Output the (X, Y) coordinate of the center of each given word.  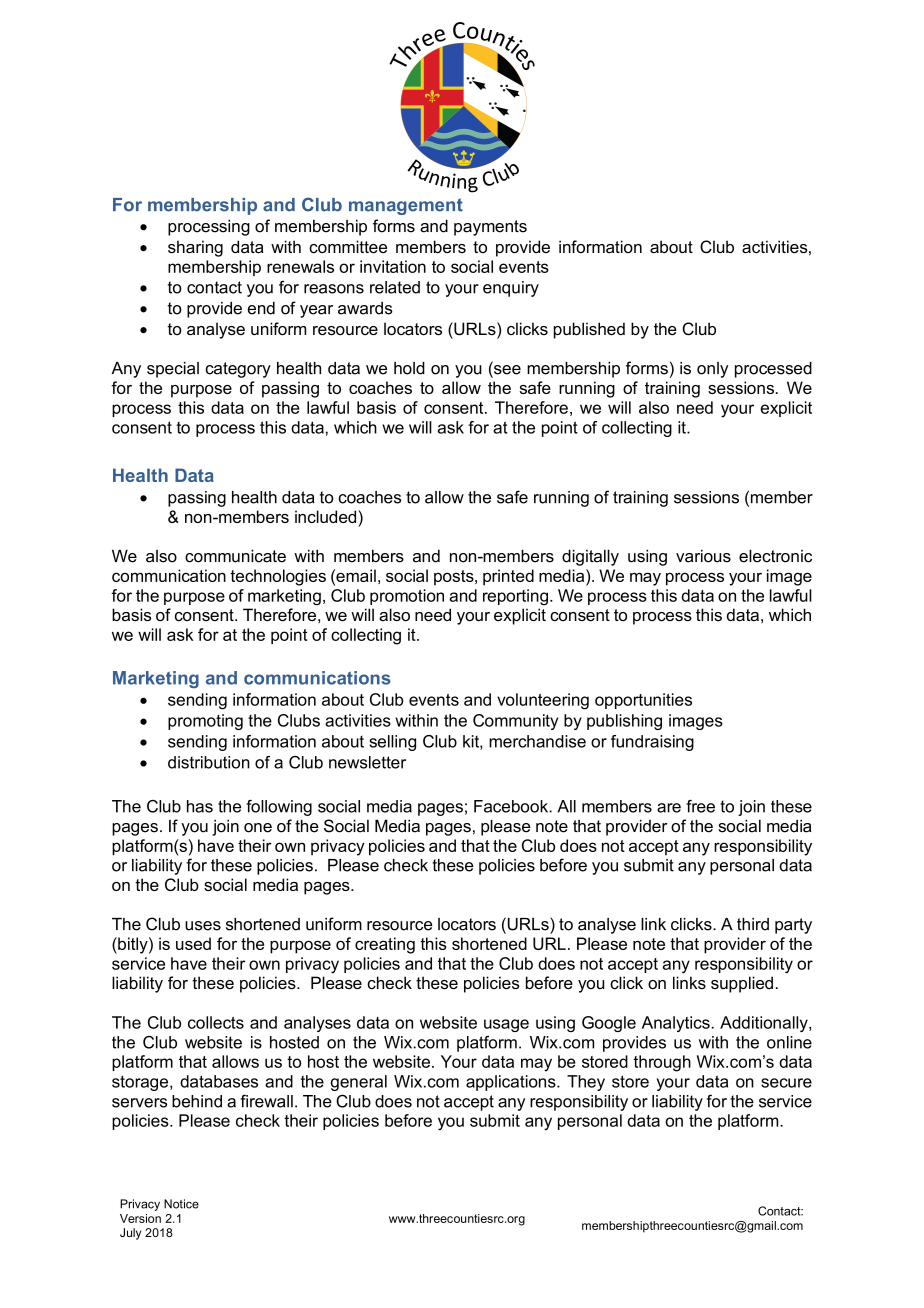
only (712, 370)
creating (385, 945)
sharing (195, 248)
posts (455, 578)
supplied (742, 984)
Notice (181, 1204)
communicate (235, 556)
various (703, 556)
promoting (205, 722)
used (193, 943)
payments (490, 228)
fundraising (652, 743)
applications (512, 1083)
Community (515, 722)
